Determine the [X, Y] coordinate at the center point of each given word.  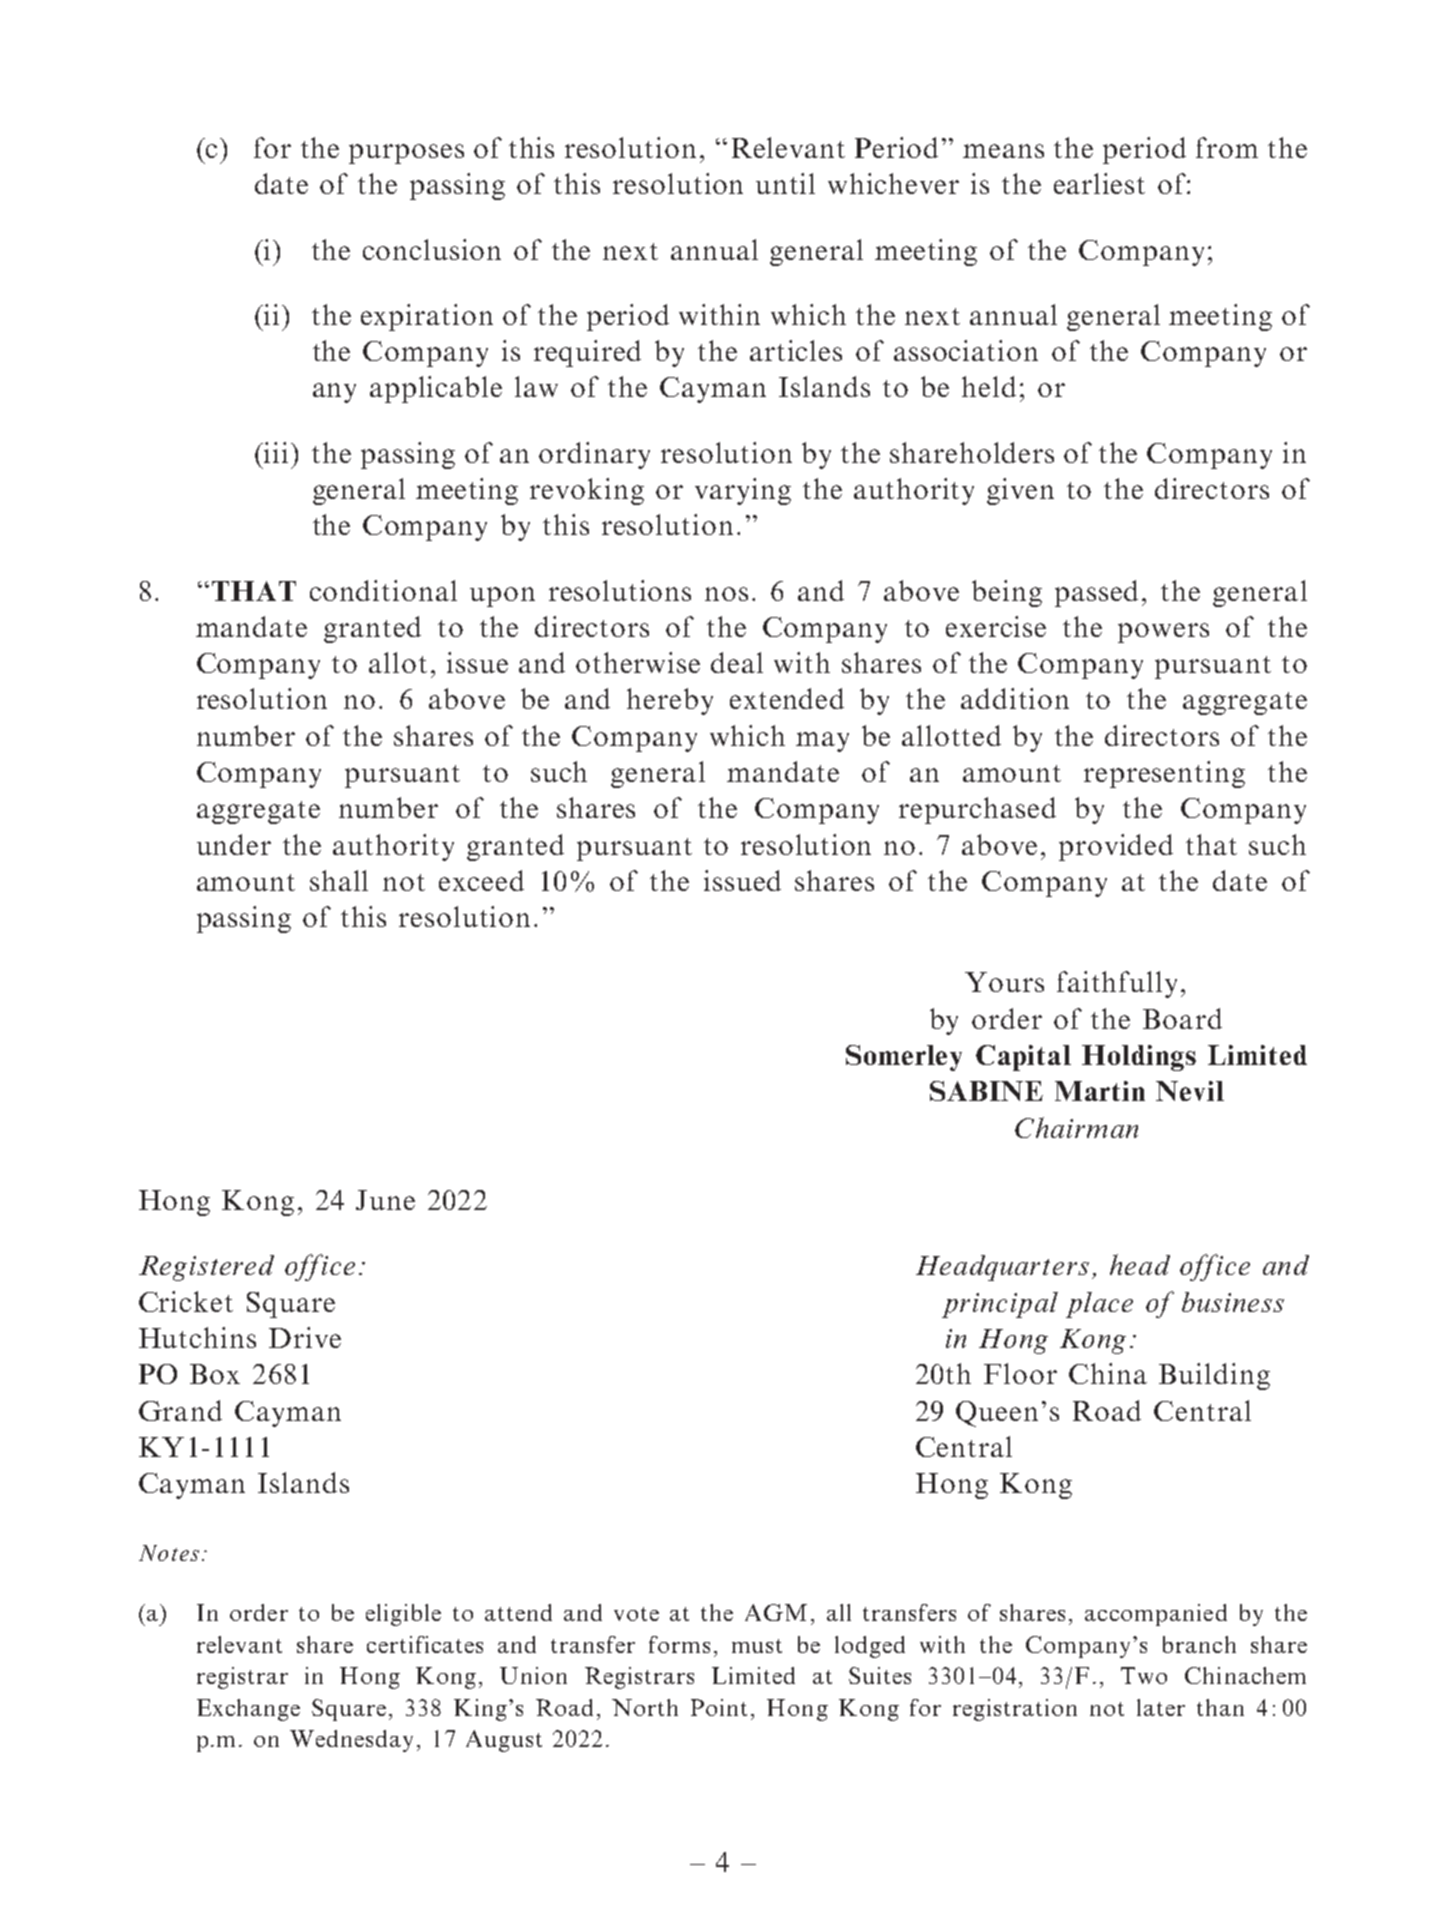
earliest [1099, 183]
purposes [406, 154]
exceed [481, 880]
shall [339, 880]
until [785, 183]
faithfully [1117, 984]
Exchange [248, 1710]
